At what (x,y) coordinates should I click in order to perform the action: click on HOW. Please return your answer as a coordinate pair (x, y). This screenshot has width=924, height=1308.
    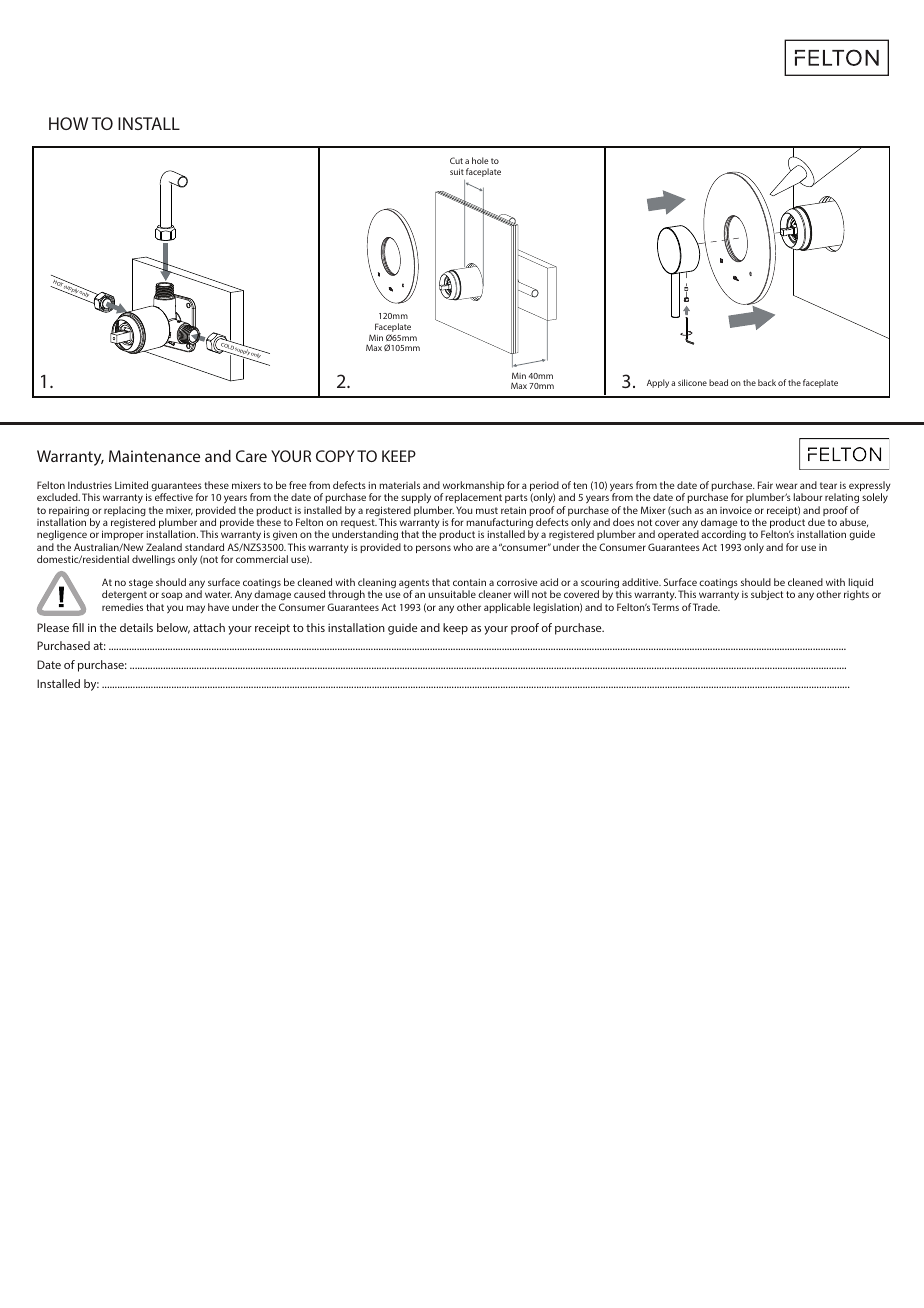
    Looking at the image, I should click on (68, 123).
